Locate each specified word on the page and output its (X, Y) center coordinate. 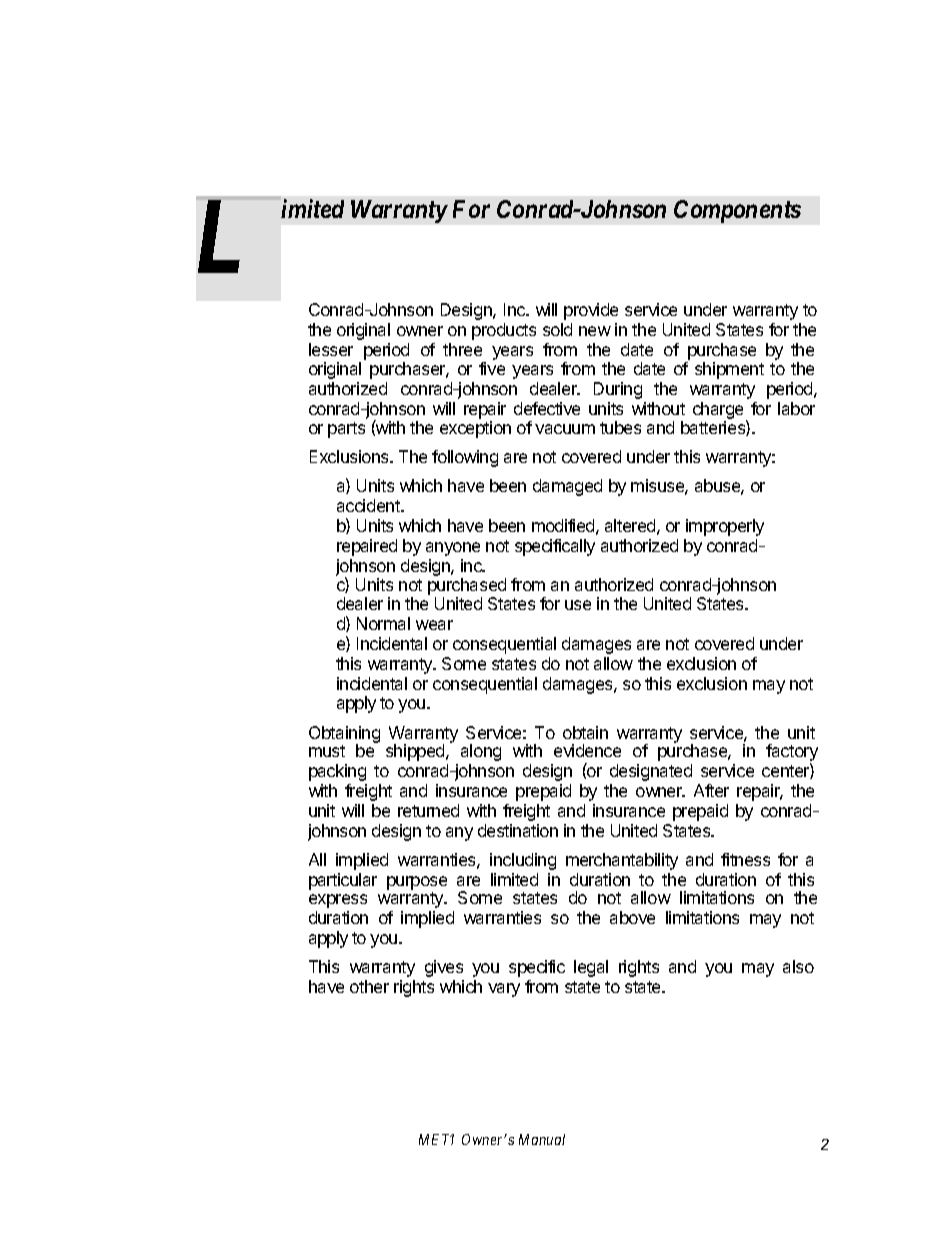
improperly (725, 527)
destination (518, 830)
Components (737, 211)
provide (591, 311)
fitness (745, 859)
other (369, 986)
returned (428, 810)
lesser (331, 349)
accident (369, 505)
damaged (567, 487)
